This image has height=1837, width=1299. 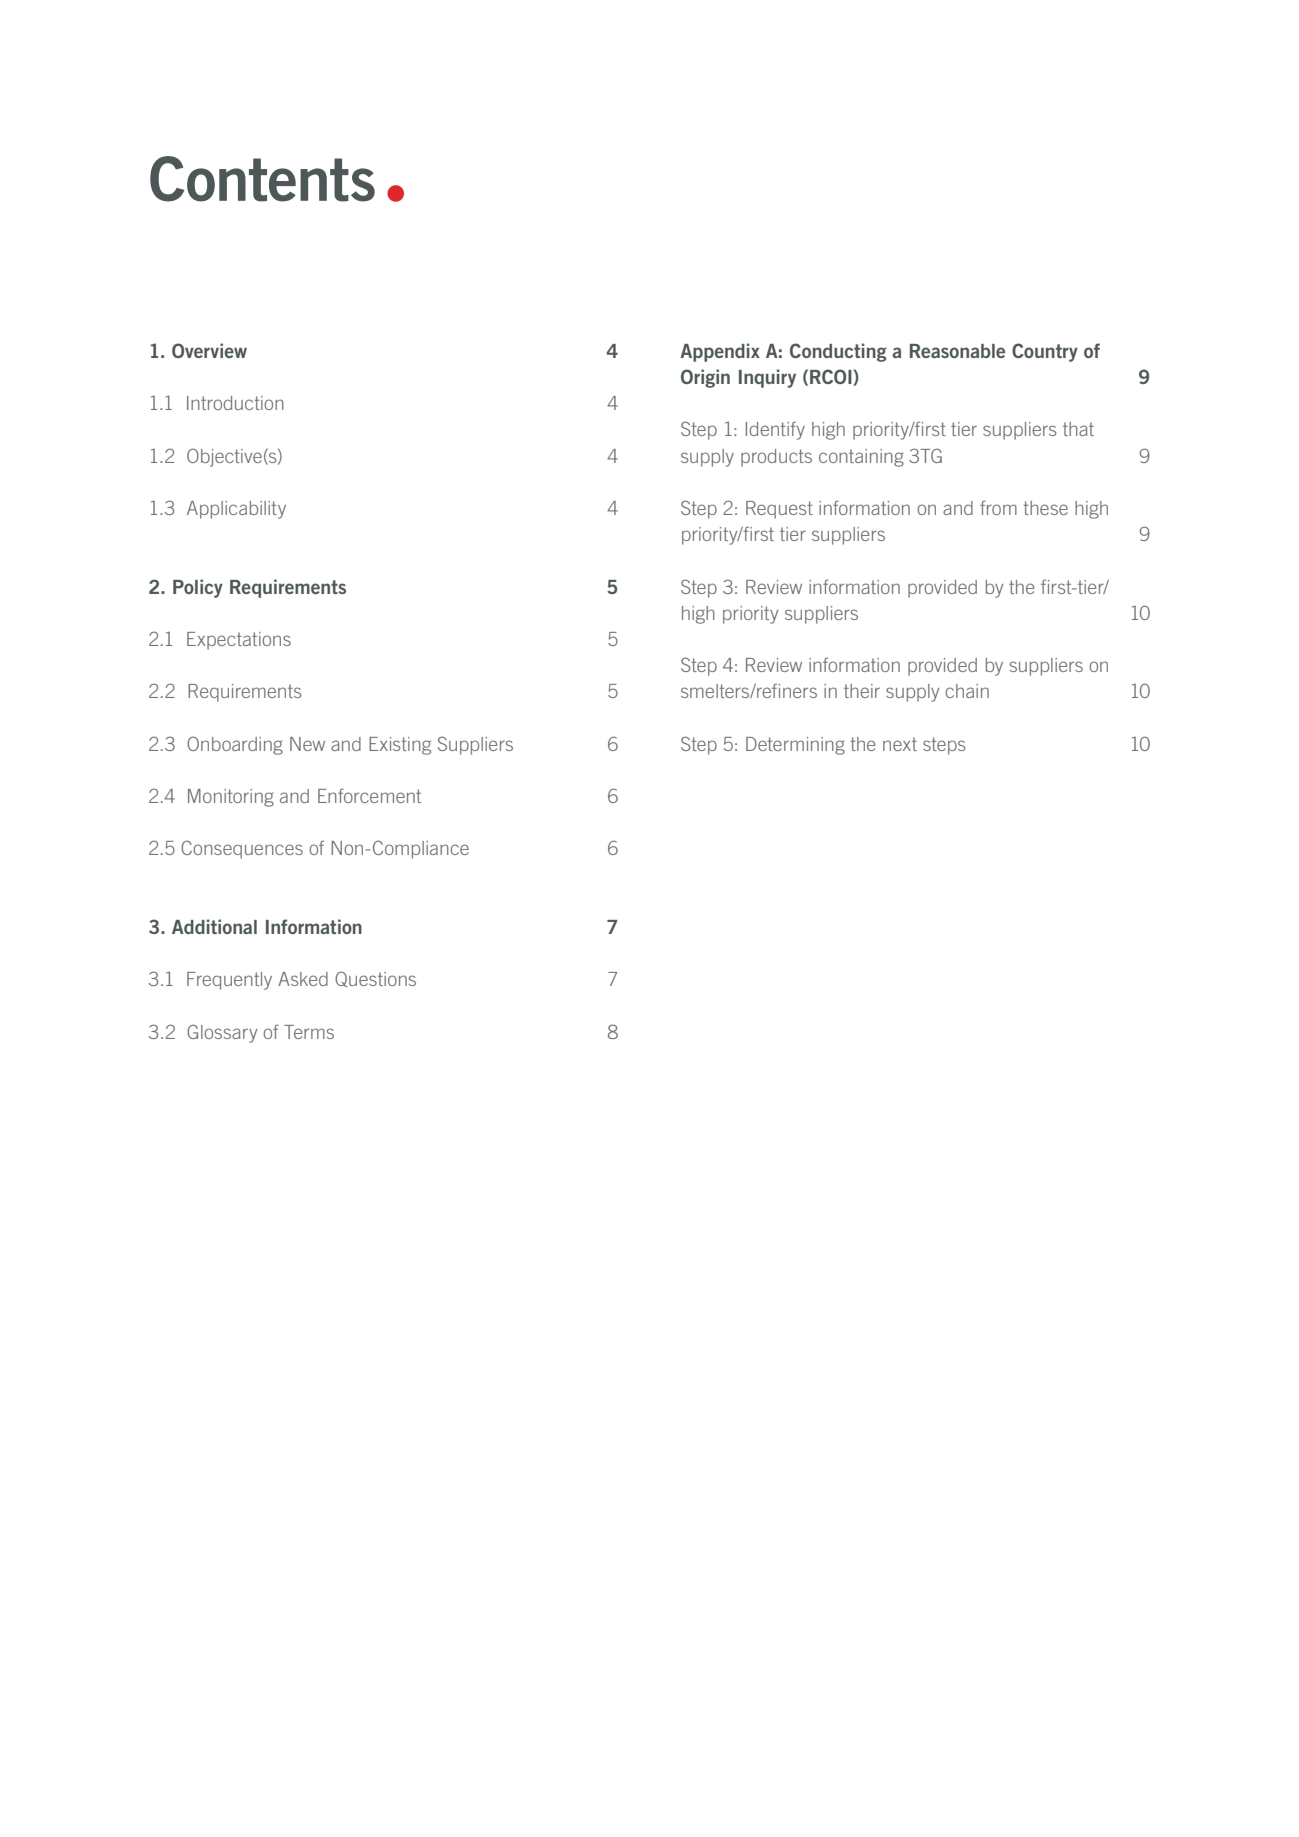 What do you see at coordinates (779, 510) in the image?
I see `Request` at bounding box center [779, 510].
